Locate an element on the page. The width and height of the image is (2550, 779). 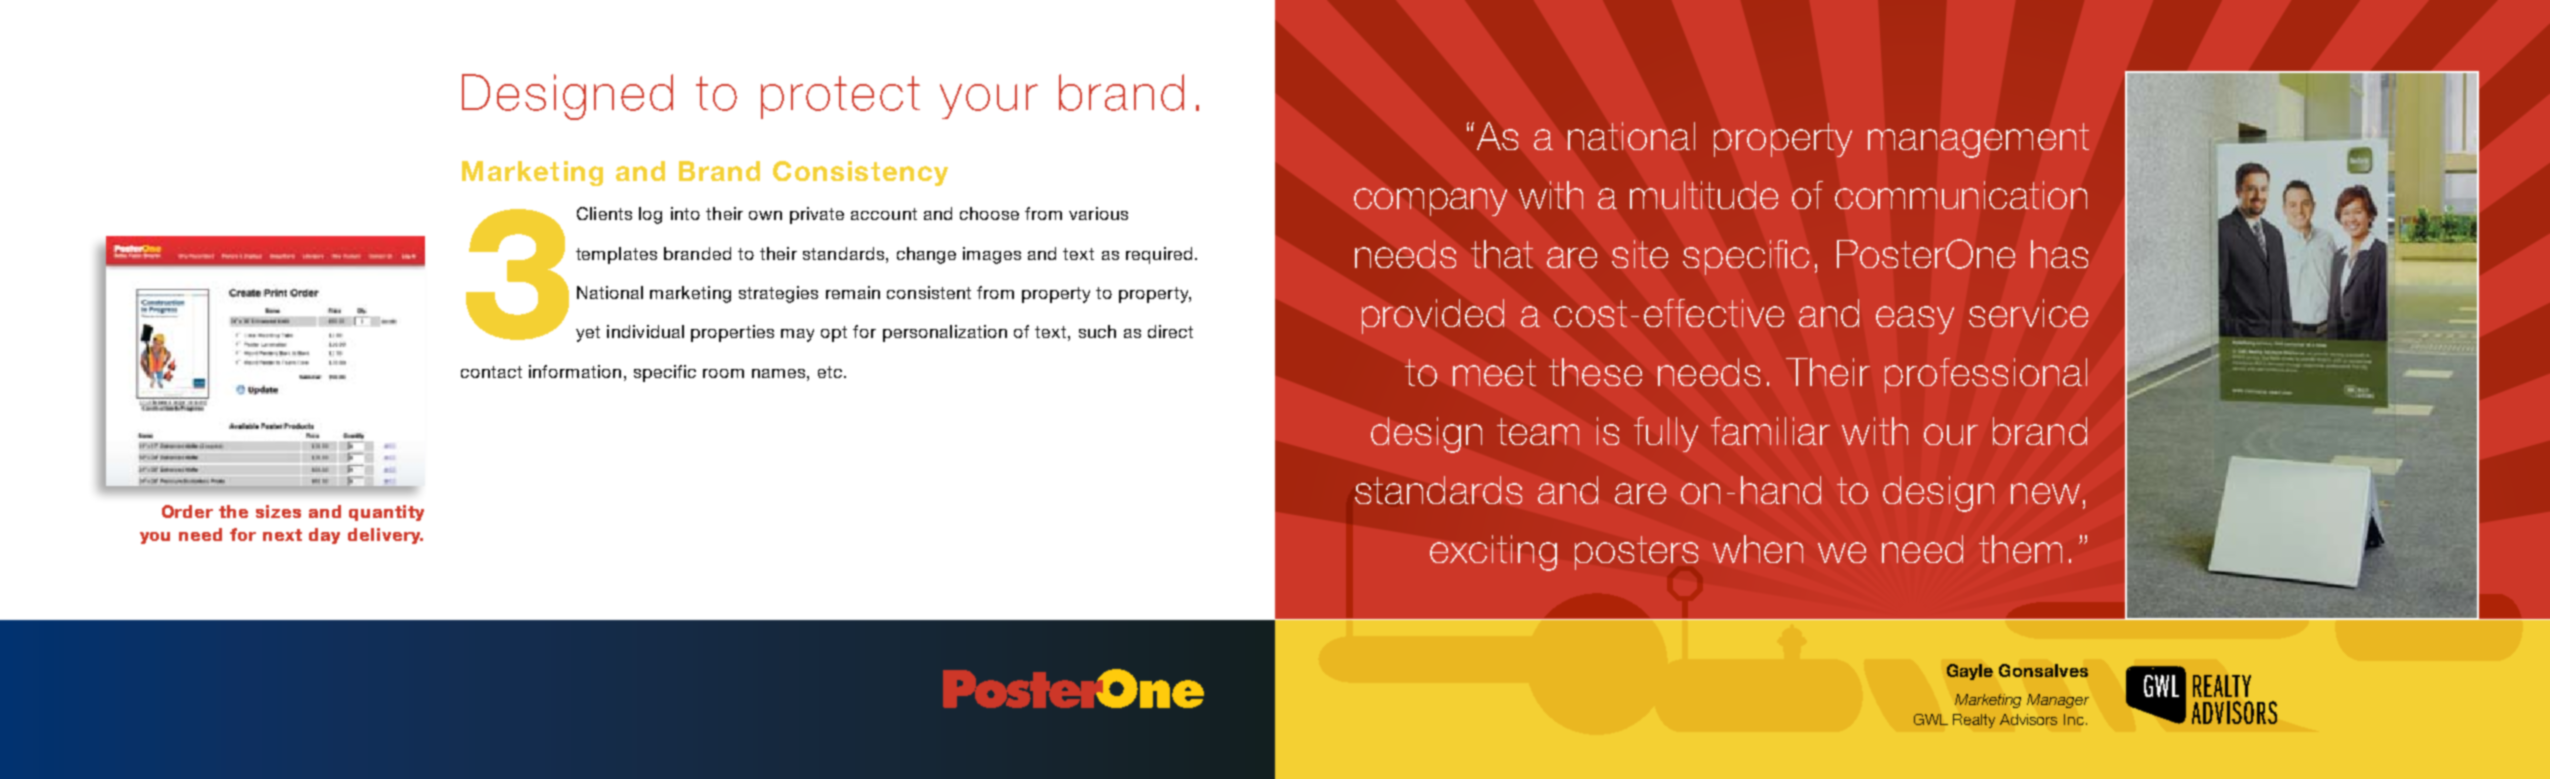
contact is located at coordinates (491, 372).
